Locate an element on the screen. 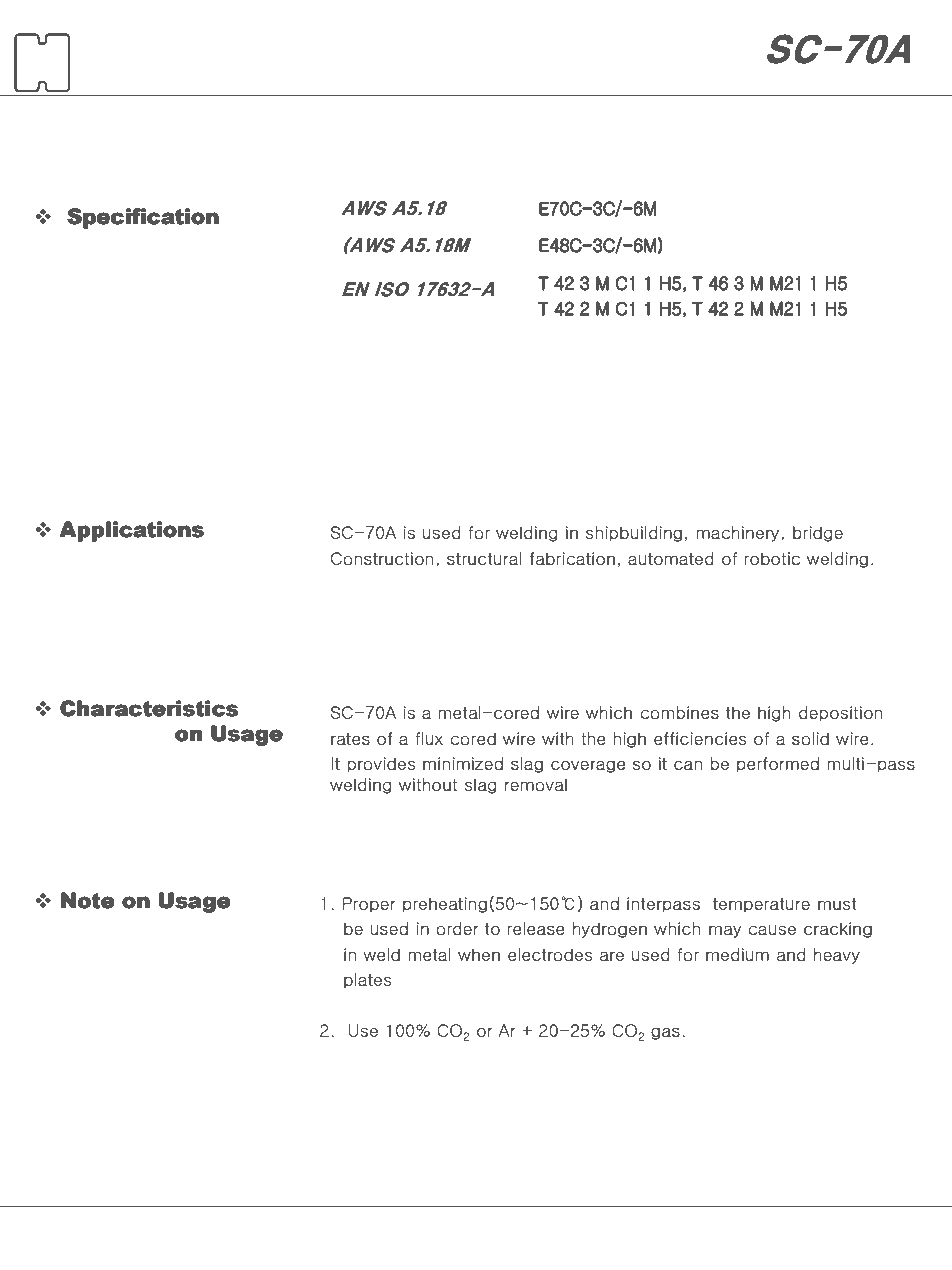 The image size is (952, 1270). structural is located at coordinates (484, 559).
